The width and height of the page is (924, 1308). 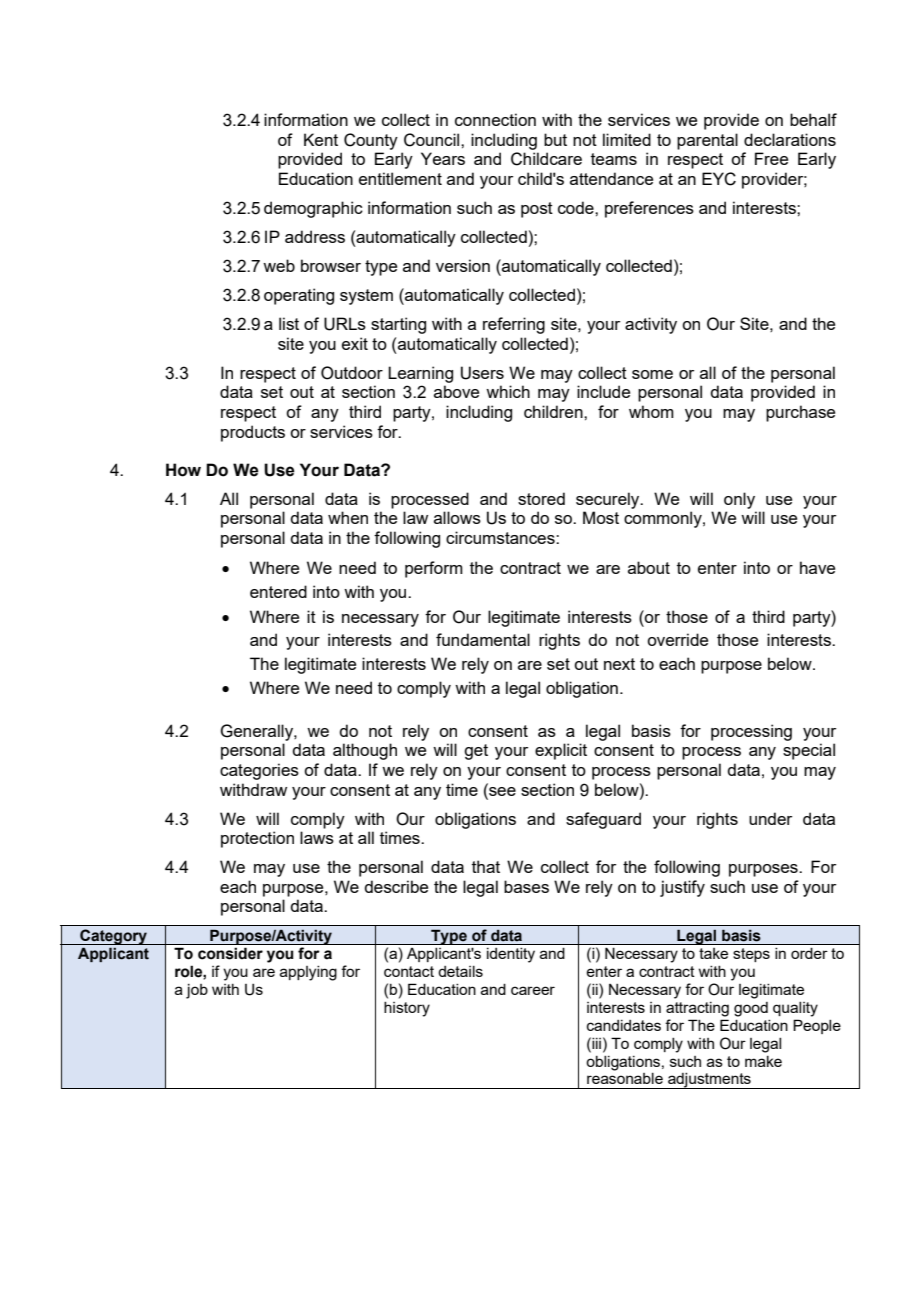 I want to click on special, so click(x=809, y=751).
